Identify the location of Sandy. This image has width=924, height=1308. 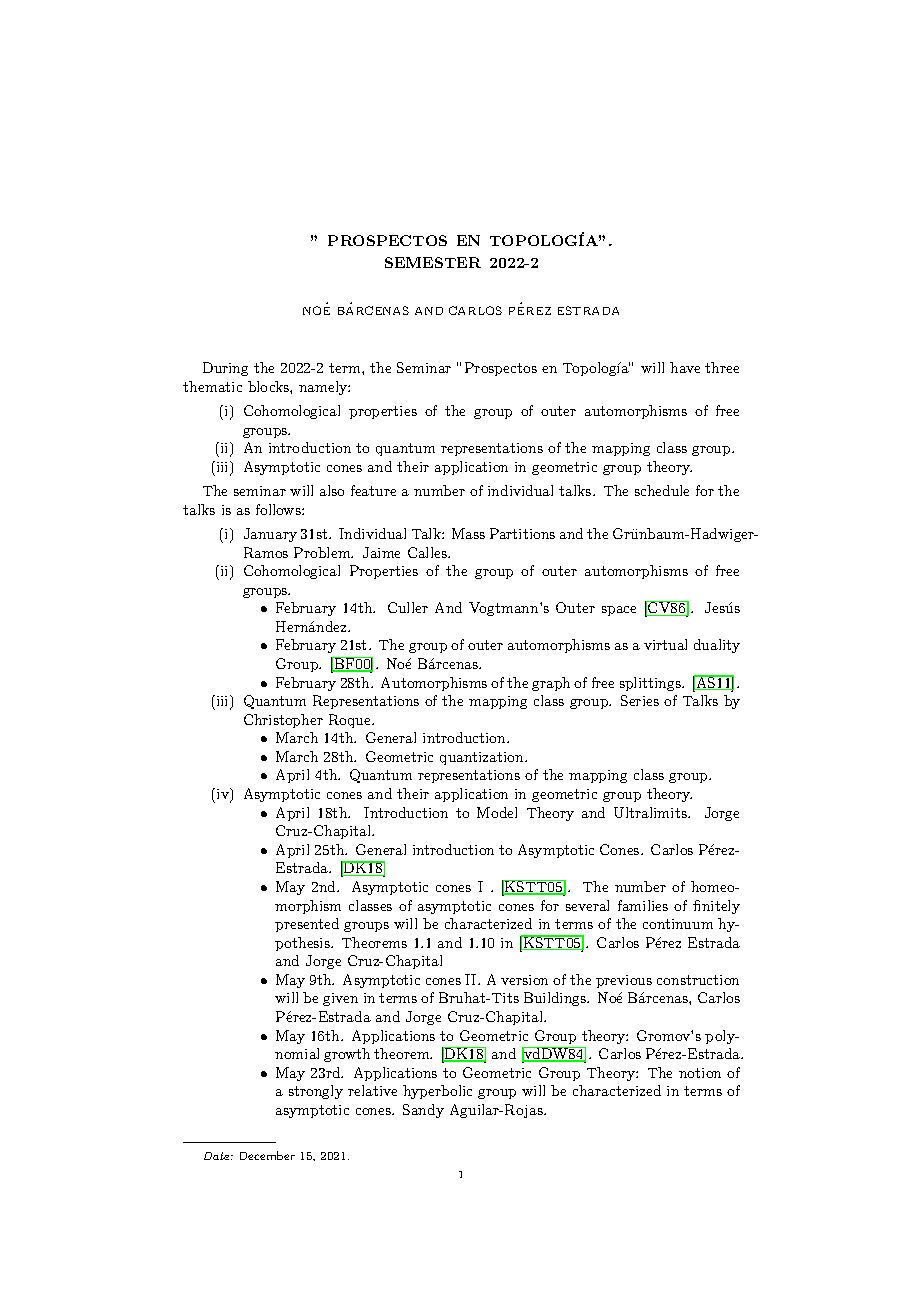
(423, 1111).
